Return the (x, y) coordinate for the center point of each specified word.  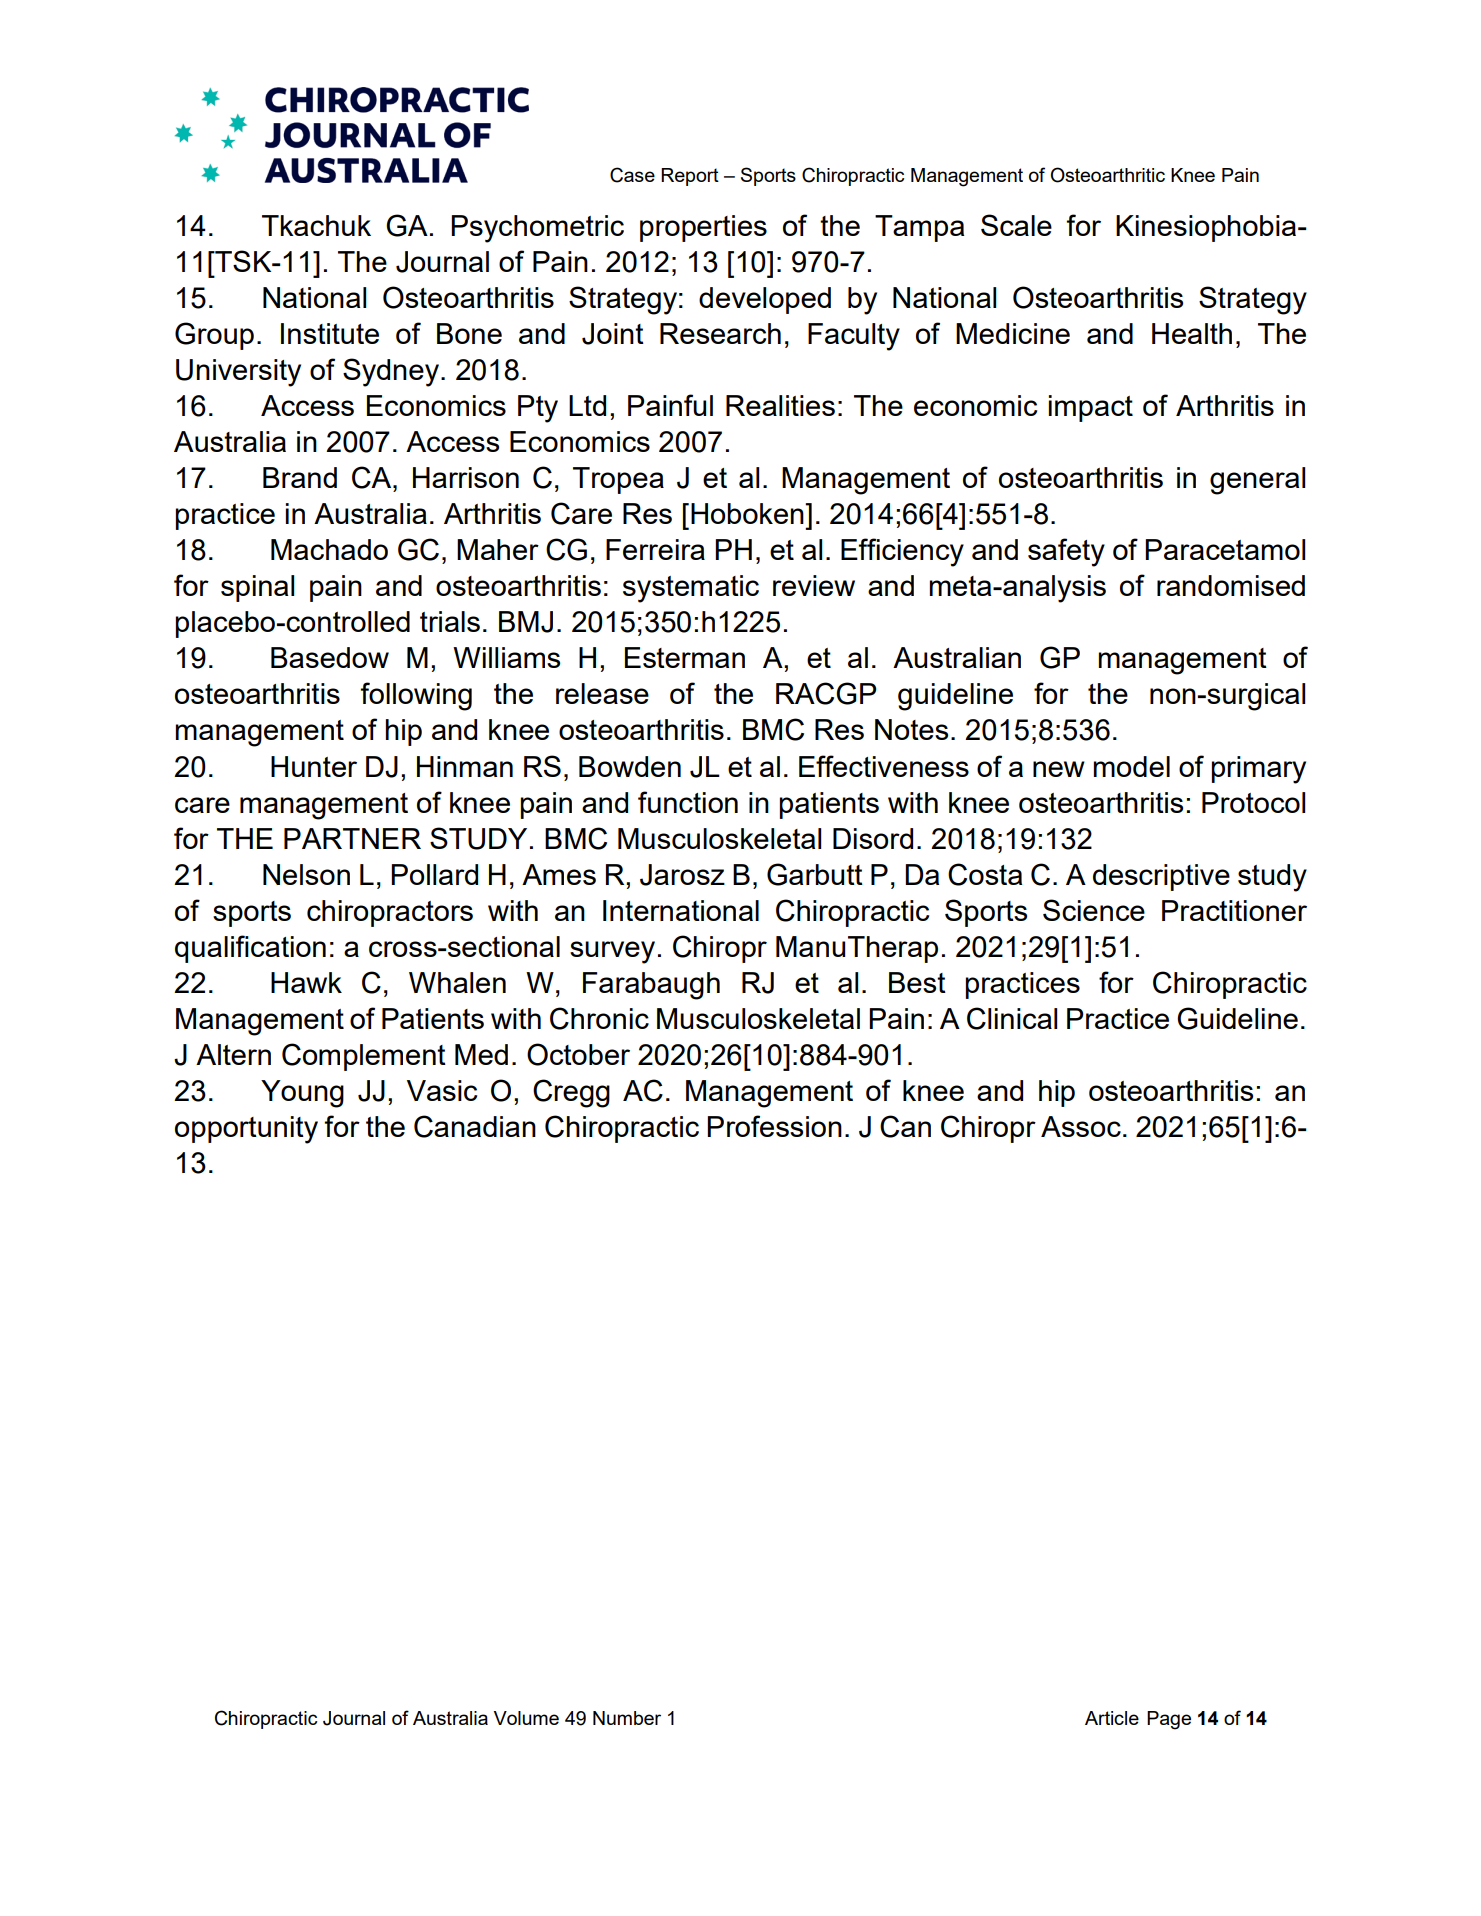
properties (703, 228)
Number (627, 1718)
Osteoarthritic (1108, 175)
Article (1112, 1718)
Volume (526, 1718)
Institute (330, 333)
